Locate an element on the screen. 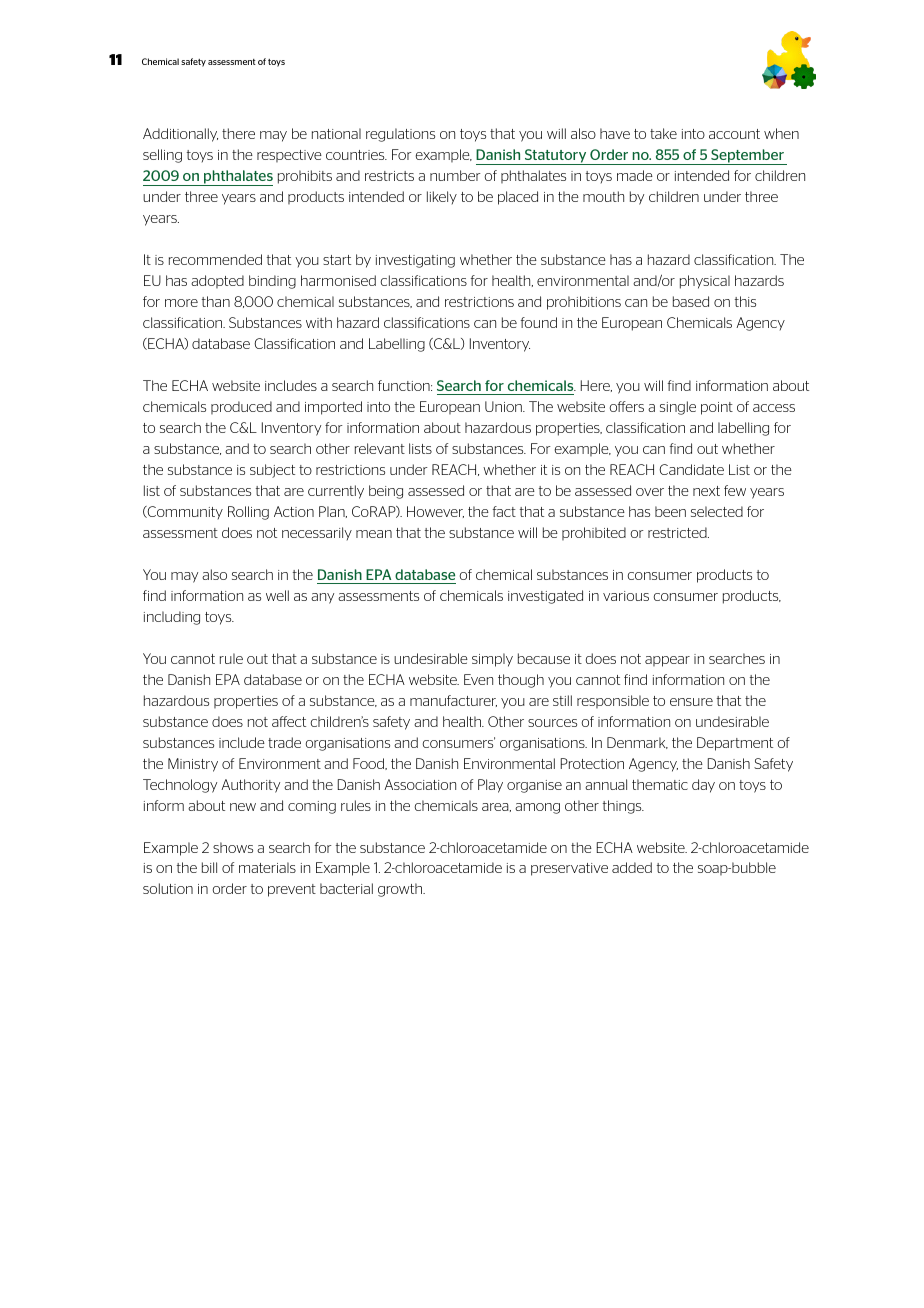 The height and width of the screenshot is (1308, 924). various is located at coordinates (626, 596).
